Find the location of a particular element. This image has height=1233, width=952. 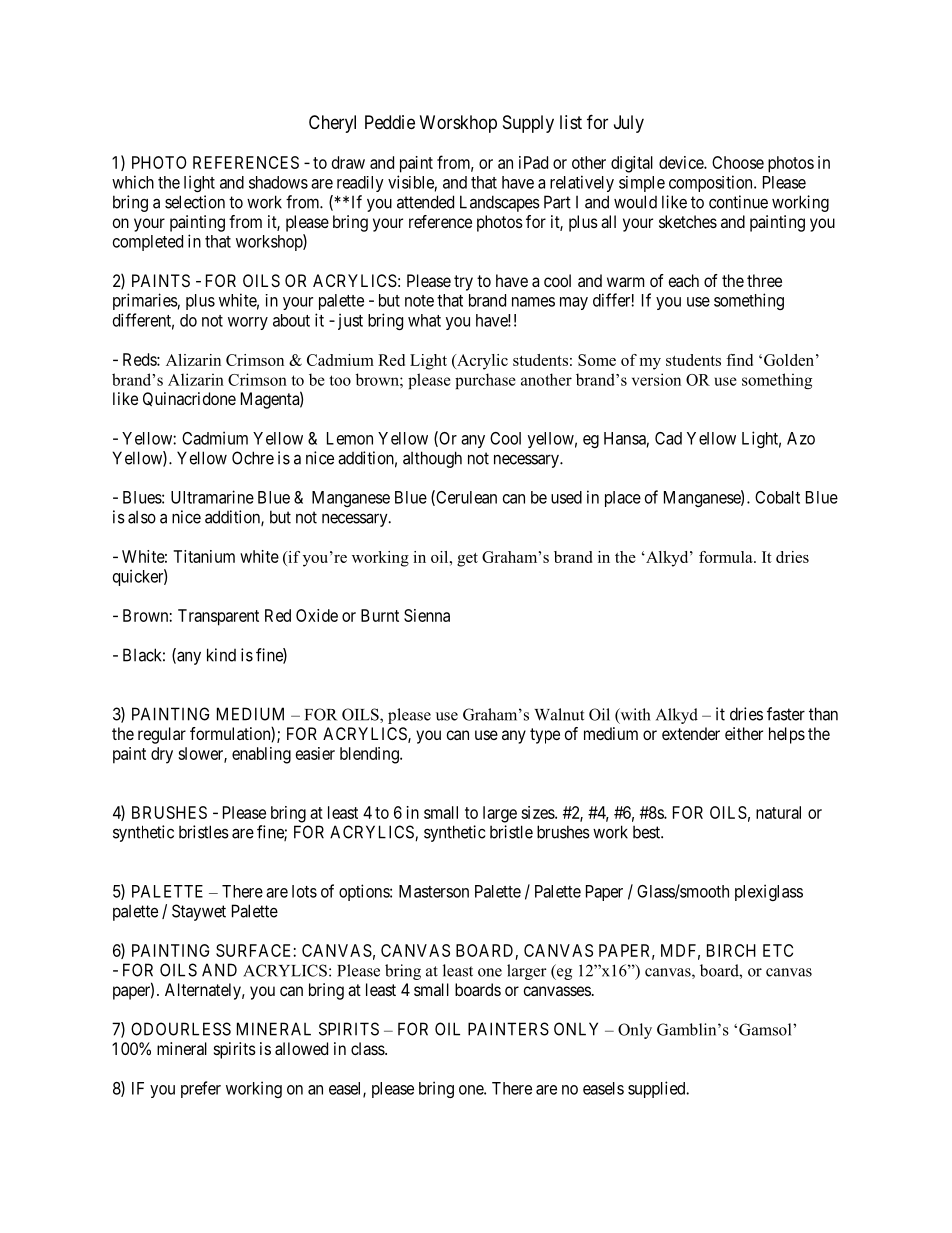

selection is located at coordinates (195, 202).
